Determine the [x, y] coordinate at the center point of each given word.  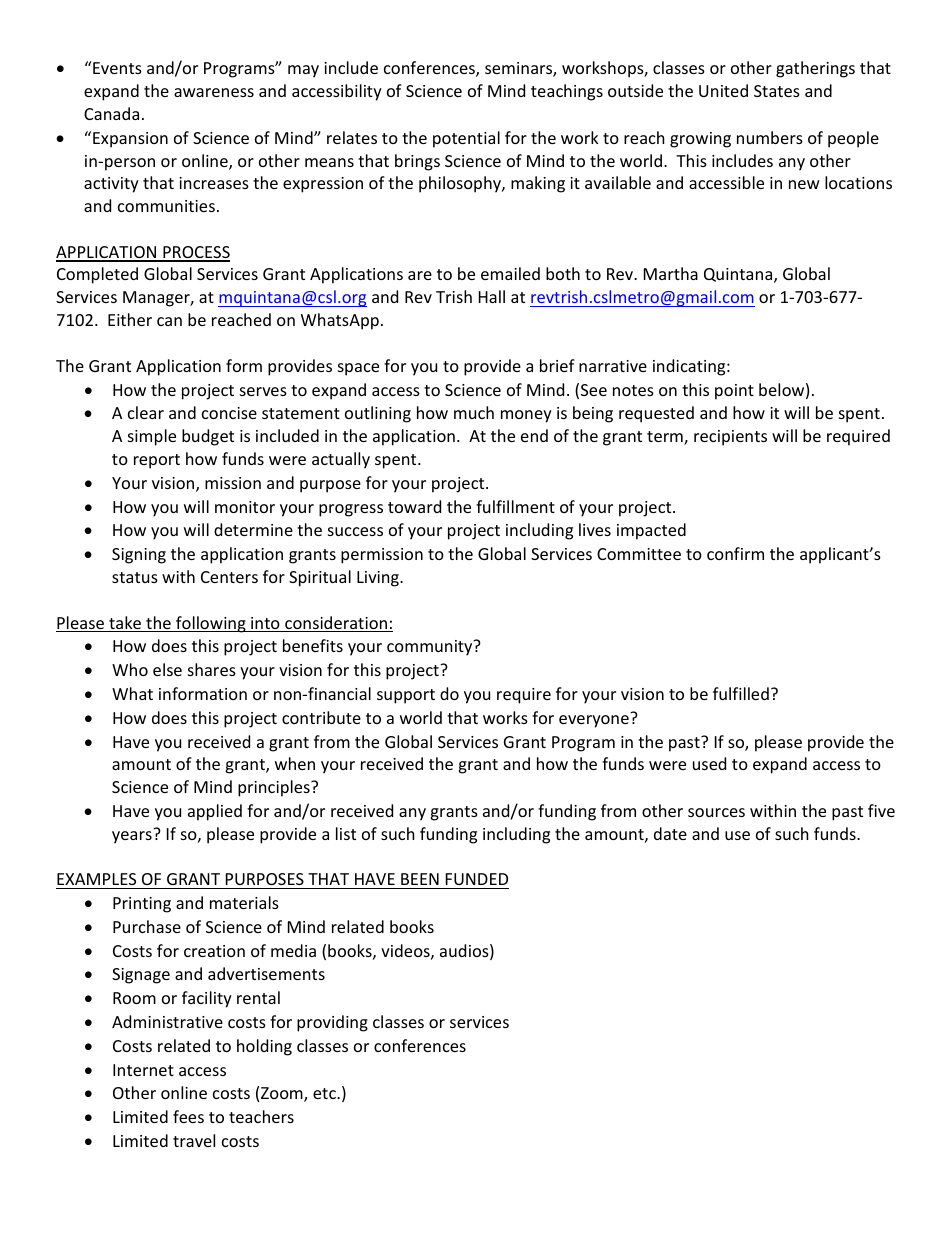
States [777, 91]
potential [466, 139]
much [474, 412]
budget [208, 437]
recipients [730, 438]
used [709, 763]
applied [215, 812]
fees [188, 1116]
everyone [594, 721]
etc [325, 1093]
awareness [214, 92]
